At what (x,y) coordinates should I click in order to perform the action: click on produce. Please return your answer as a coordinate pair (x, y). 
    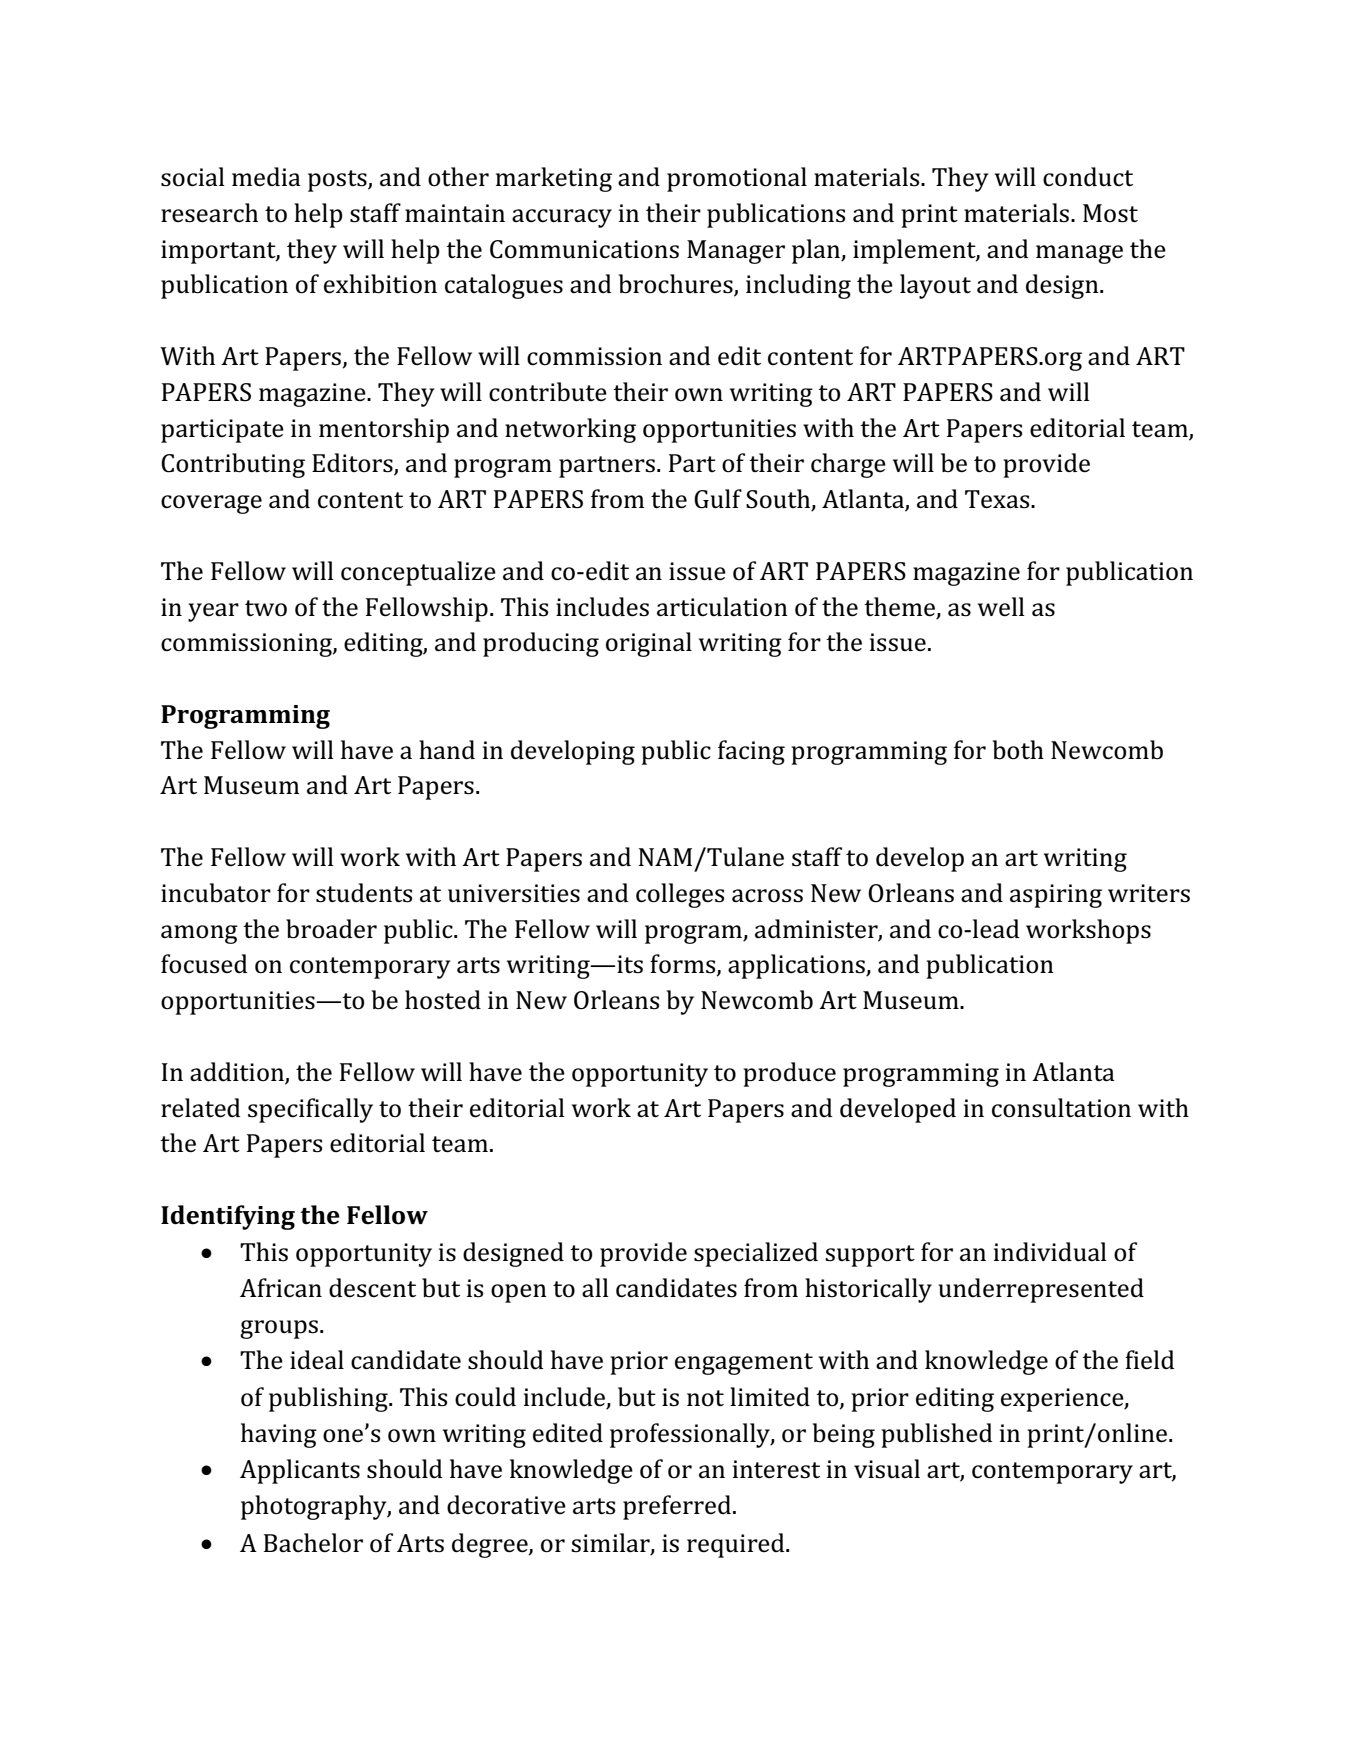
    Looking at the image, I should click on (789, 1074).
